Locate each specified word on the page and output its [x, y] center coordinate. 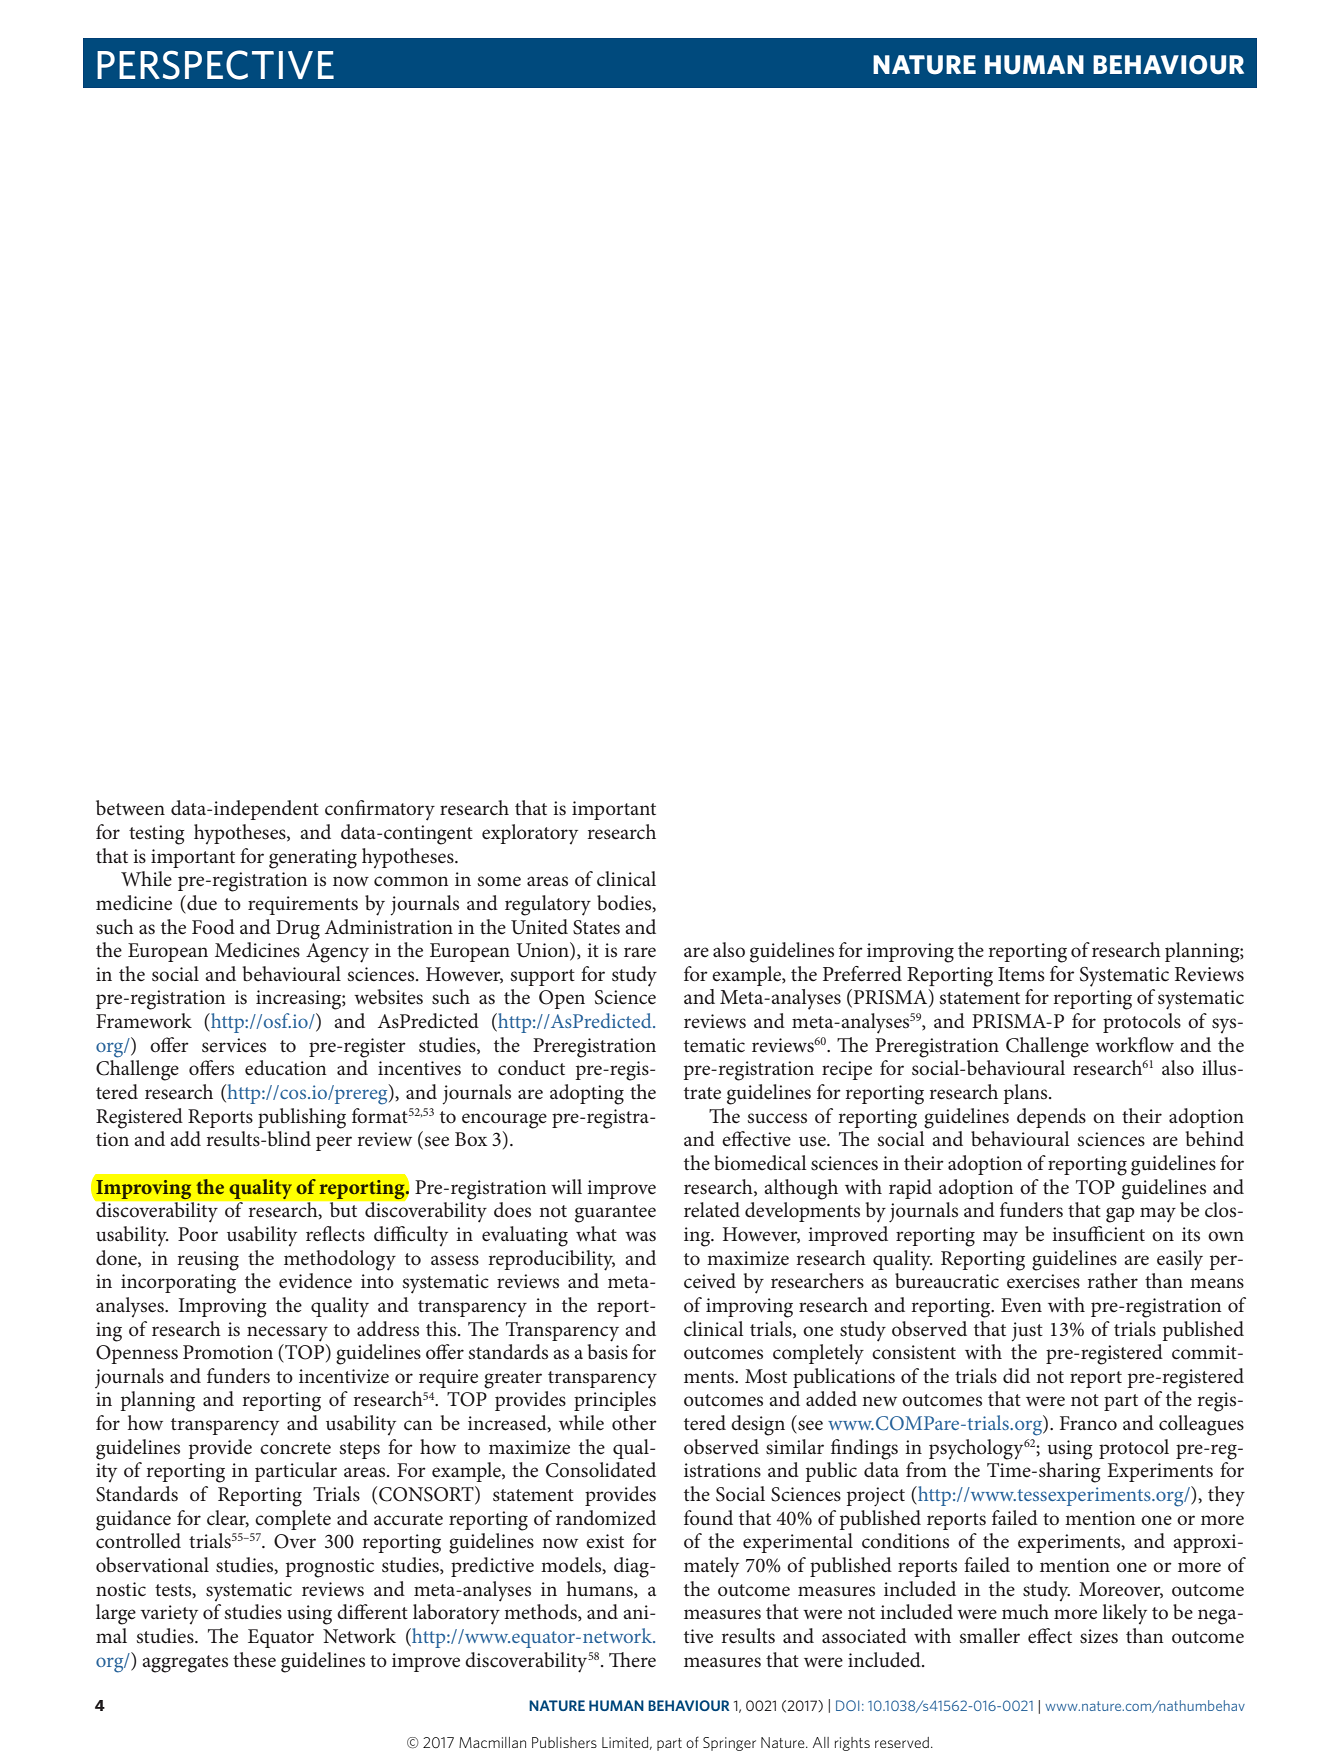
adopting [587, 1094]
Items [1021, 974]
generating [313, 859]
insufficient [1098, 1234]
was [640, 1236]
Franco [1088, 1423]
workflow [1134, 1045]
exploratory [530, 834]
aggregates [185, 1664]
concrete [295, 1448]
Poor [198, 1234]
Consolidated [601, 1470]
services [234, 1045]
